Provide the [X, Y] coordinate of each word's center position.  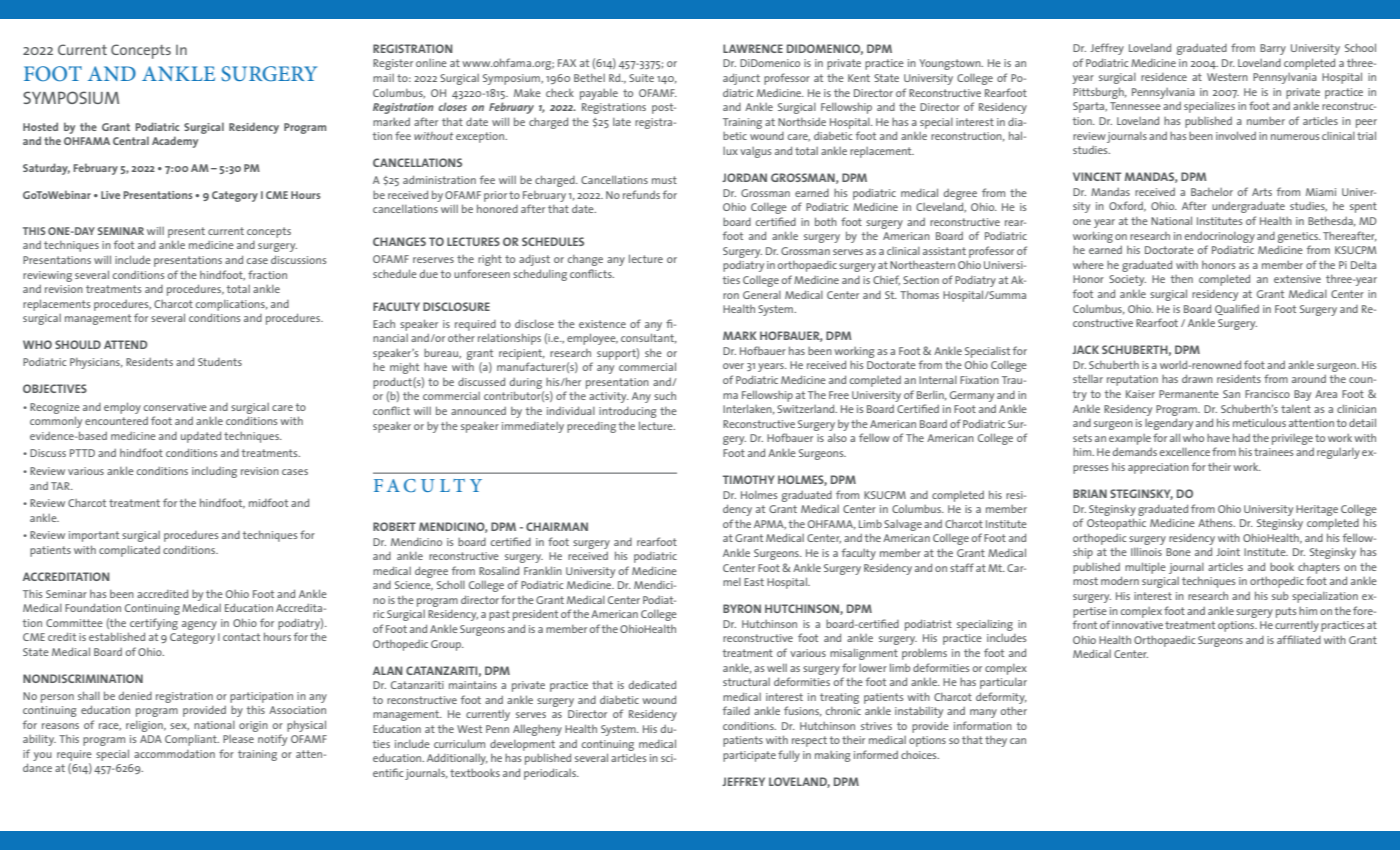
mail [383, 78]
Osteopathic [1116, 524]
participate [749, 756]
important [94, 536]
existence [602, 324]
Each [384, 324]
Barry [1273, 49]
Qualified [1237, 309]
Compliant [192, 740]
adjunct [741, 79]
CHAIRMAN [557, 526]
